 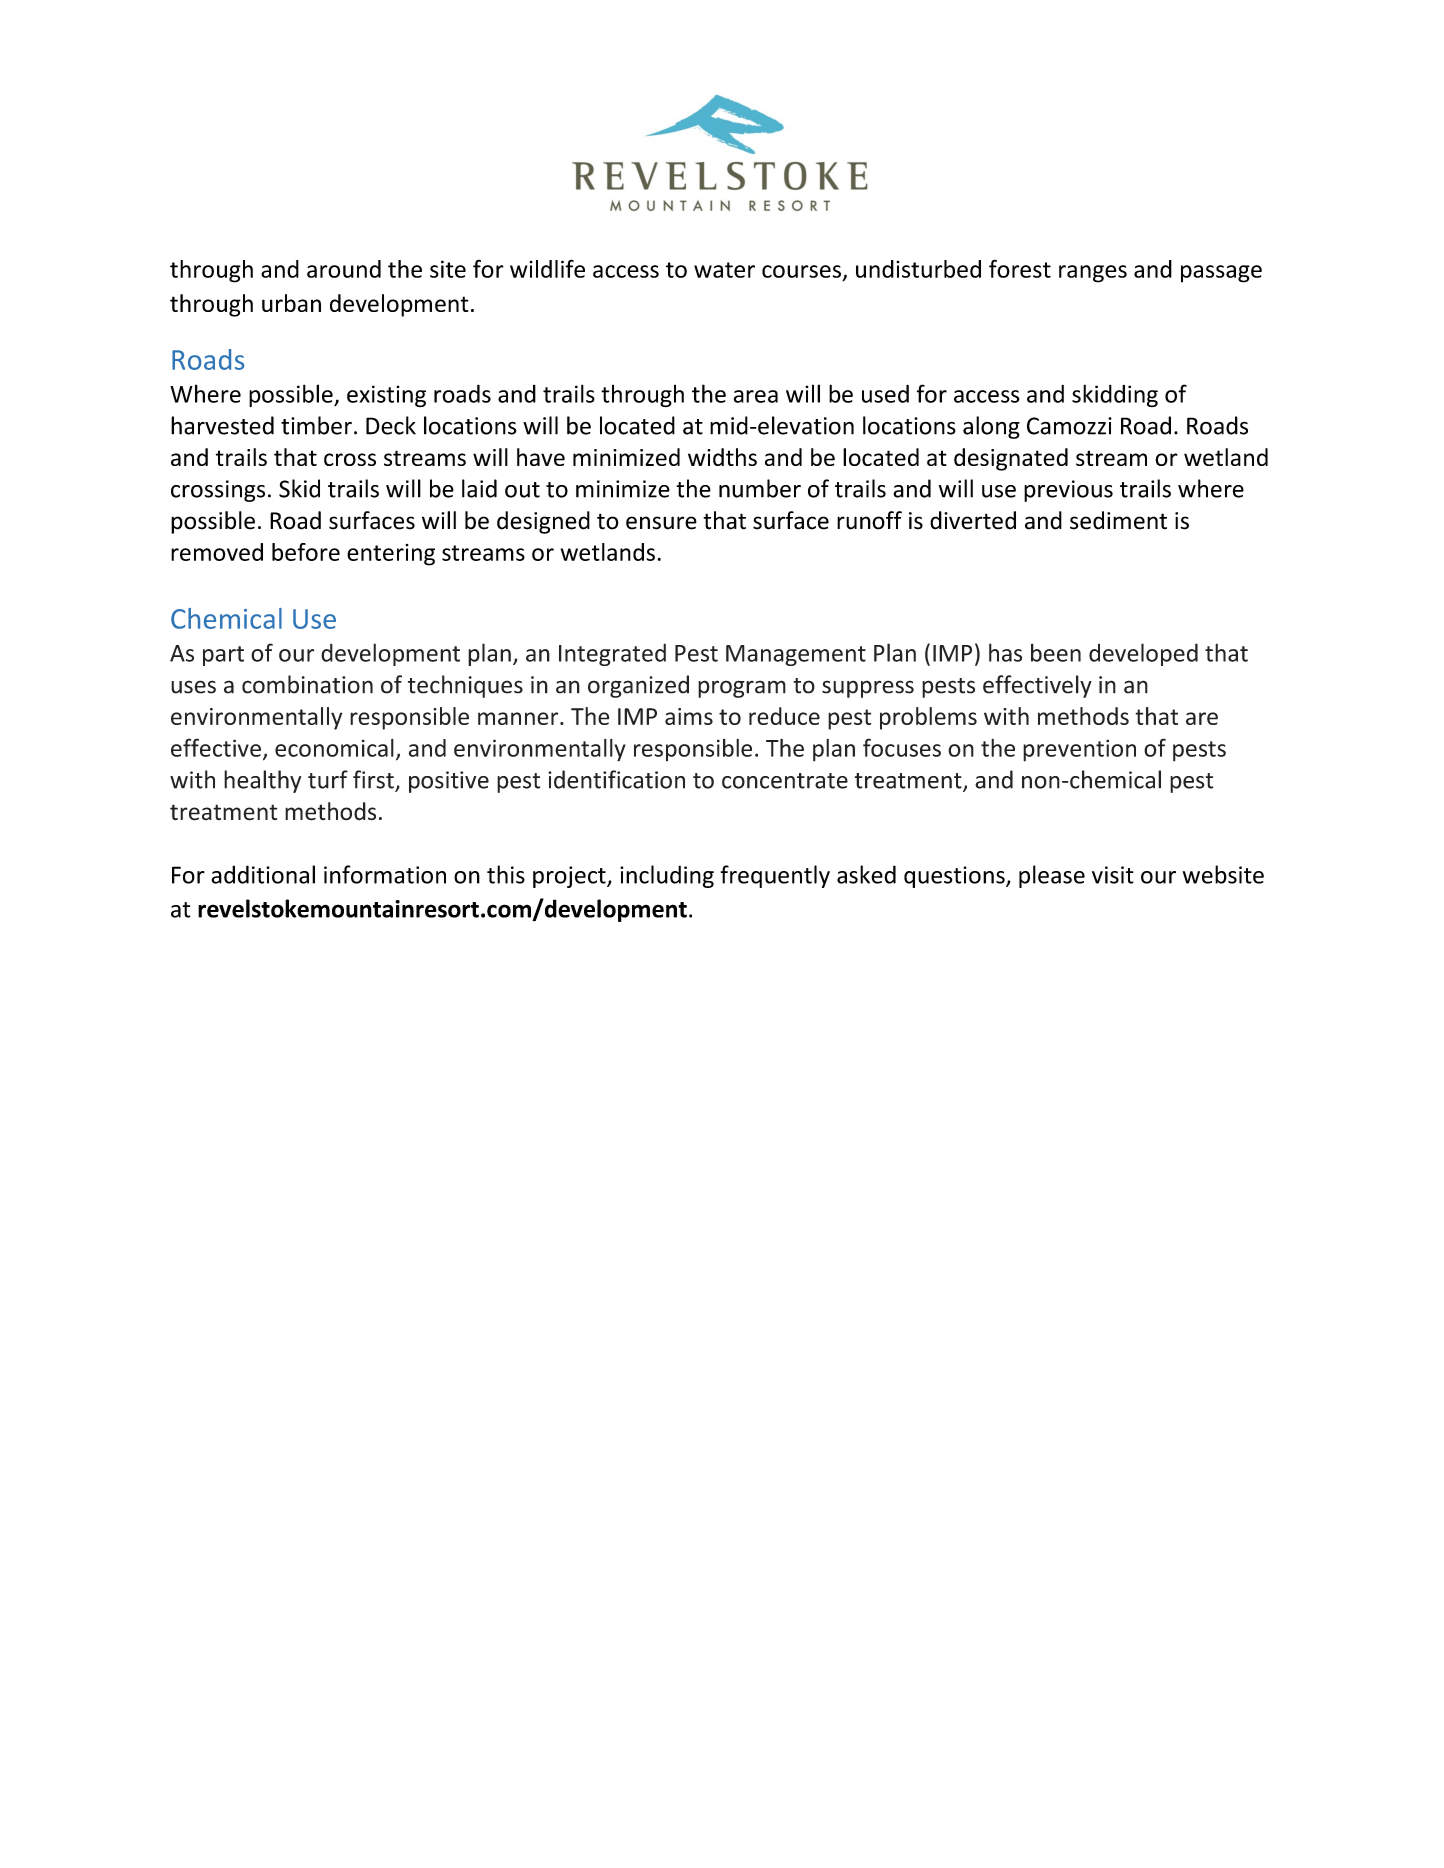 What do you see at coordinates (1079, 750) in the screenshot?
I see `prevention` at bounding box center [1079, 750].
